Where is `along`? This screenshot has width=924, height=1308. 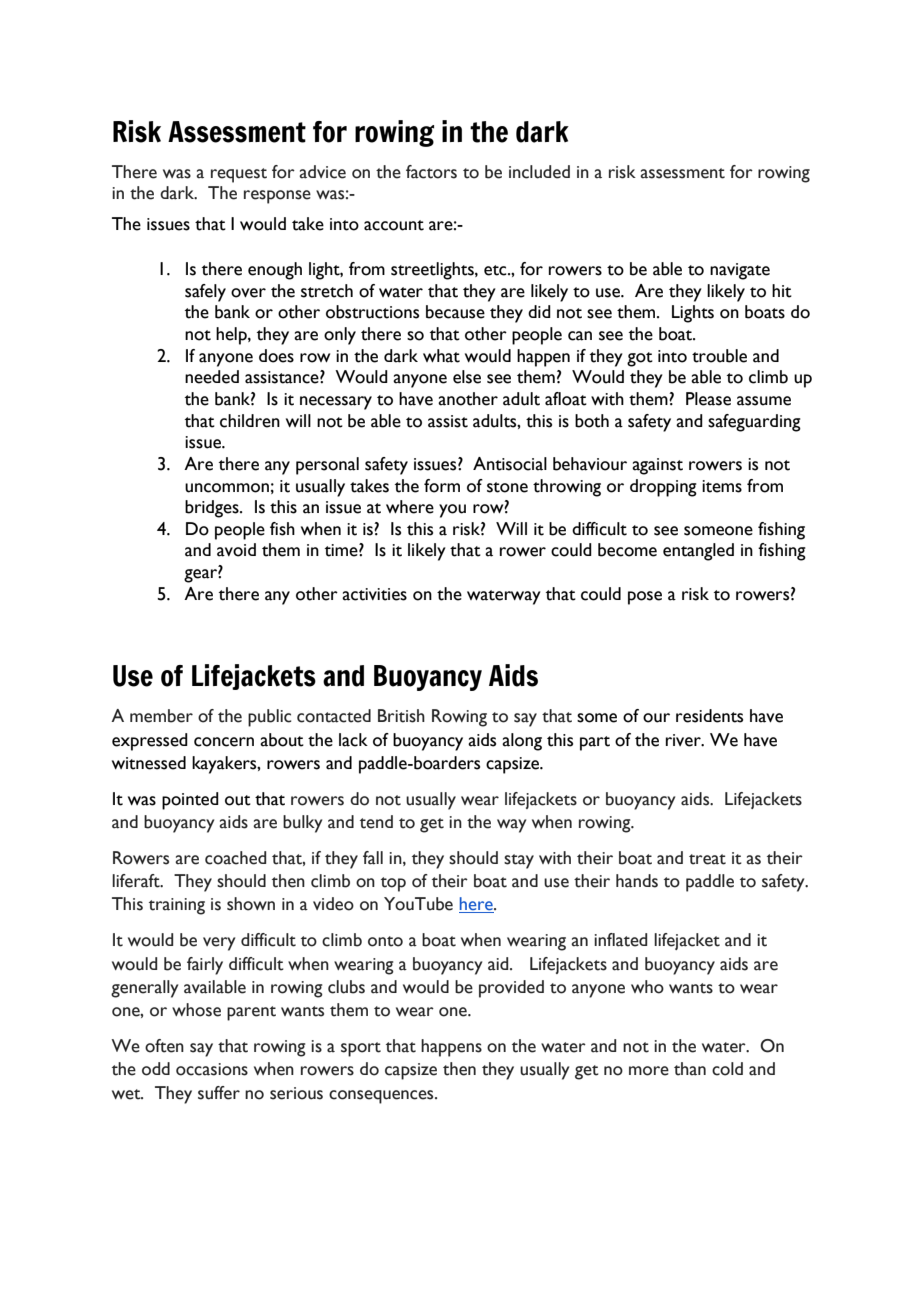 along is located at coordinates (522, 742).
